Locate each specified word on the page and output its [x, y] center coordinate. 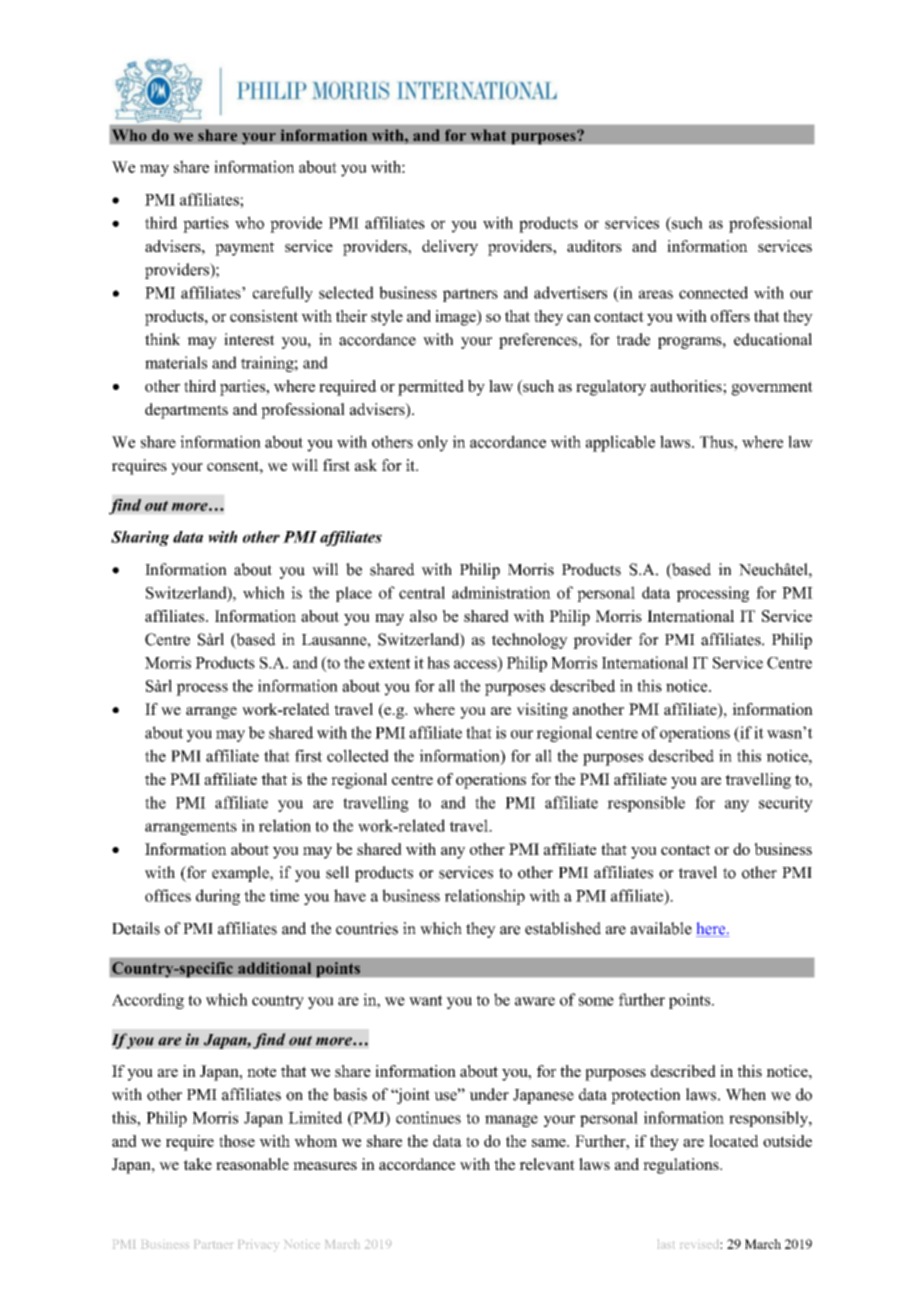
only [433, 443]
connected [713, 292]
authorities [687, 386]
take [197, 1164]
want [425, 1000]
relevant [547, 1164]
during [218, 897]
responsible [646, 804]
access [476, 665]
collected [358, 755]
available [661, 928]
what [488, 135]
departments [186, 411]
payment [244, 249]
